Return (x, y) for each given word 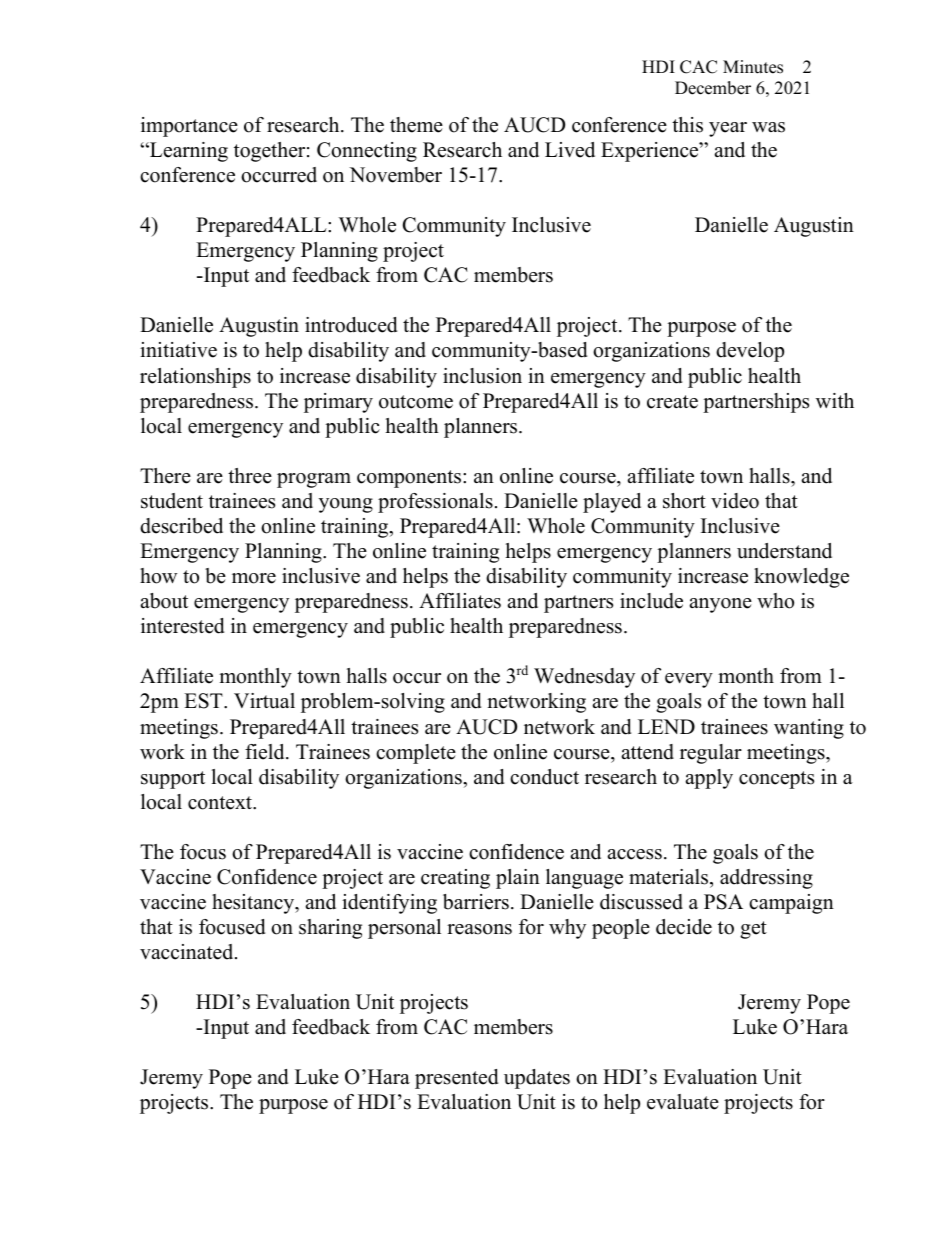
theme (416, 125)
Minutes (753, 67)
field (266, 752)
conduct (544, 777)
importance (189, 127)
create (672, 402)
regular (711, 754)
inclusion (482, 376)
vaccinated (188, 952)
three (250, 476)
